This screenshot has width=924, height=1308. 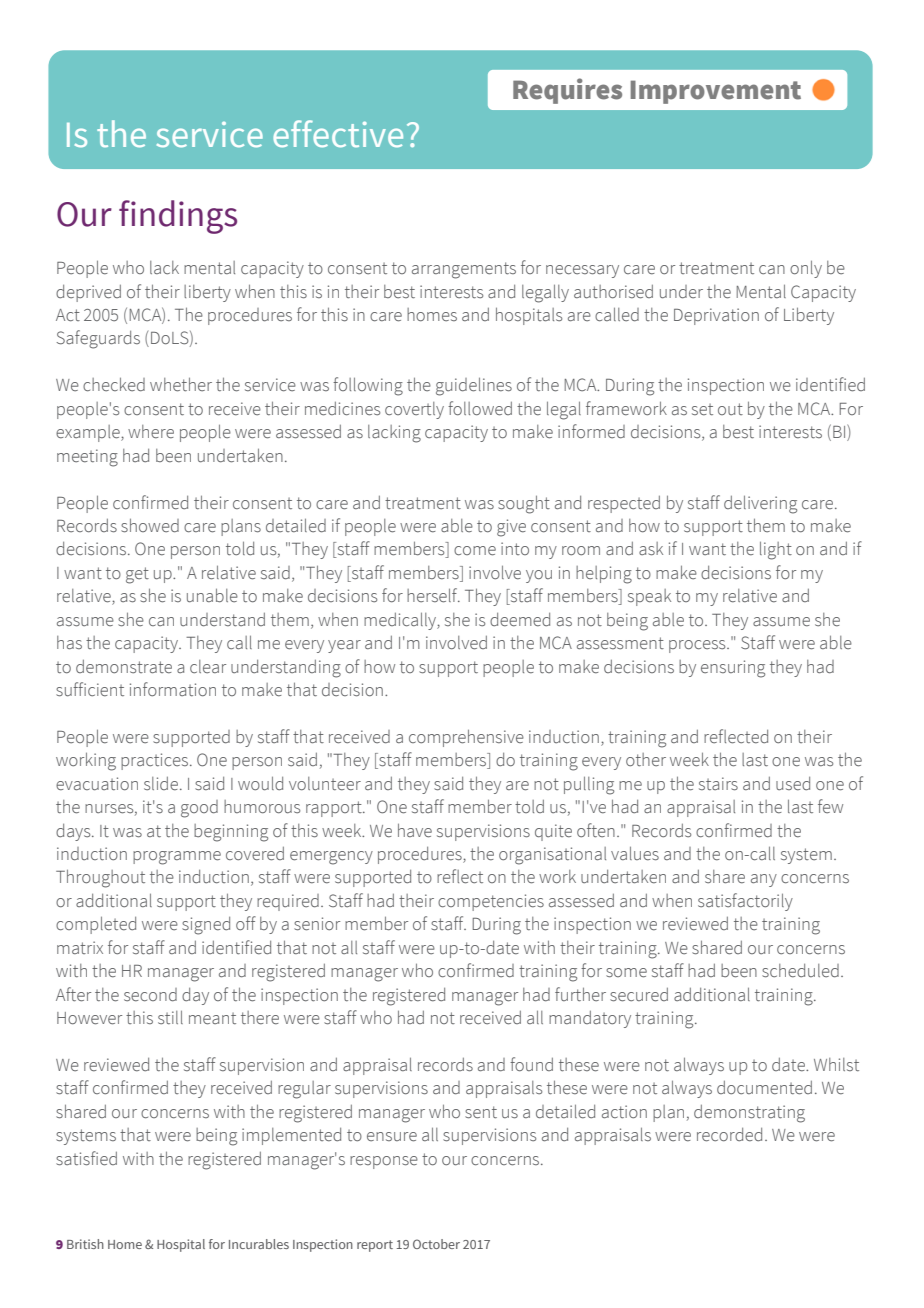 What do you see at coordinates (436, 1244) in the screenshot?
I see `October` at bounding box center [436, 1244].
